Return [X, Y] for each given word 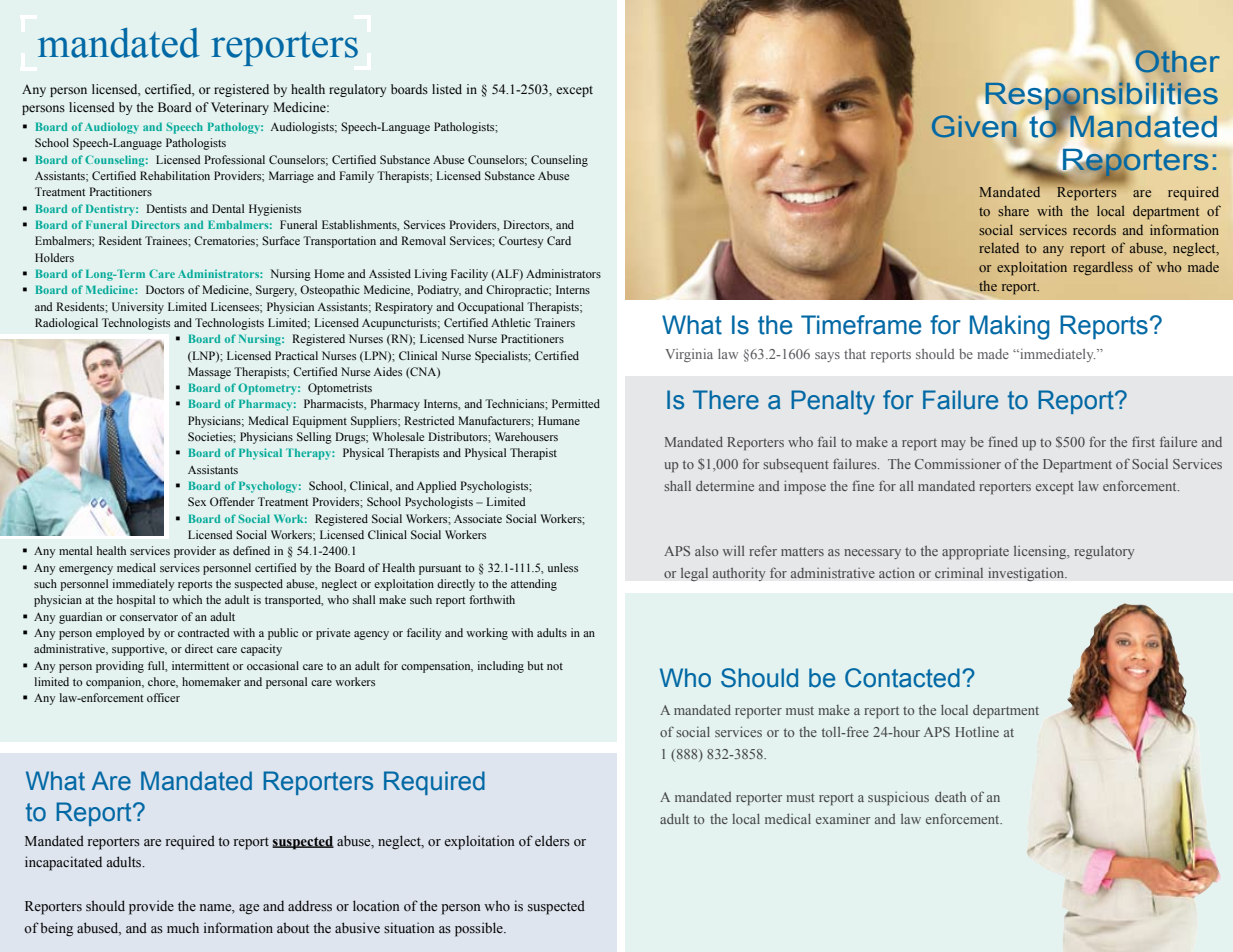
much [183, 927]
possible [480, 929]
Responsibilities [1101, 97]
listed [447, 89]
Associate [478, 518]
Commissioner [958, 463]
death [950, 796]
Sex [197, 501]
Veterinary [240, 108]
